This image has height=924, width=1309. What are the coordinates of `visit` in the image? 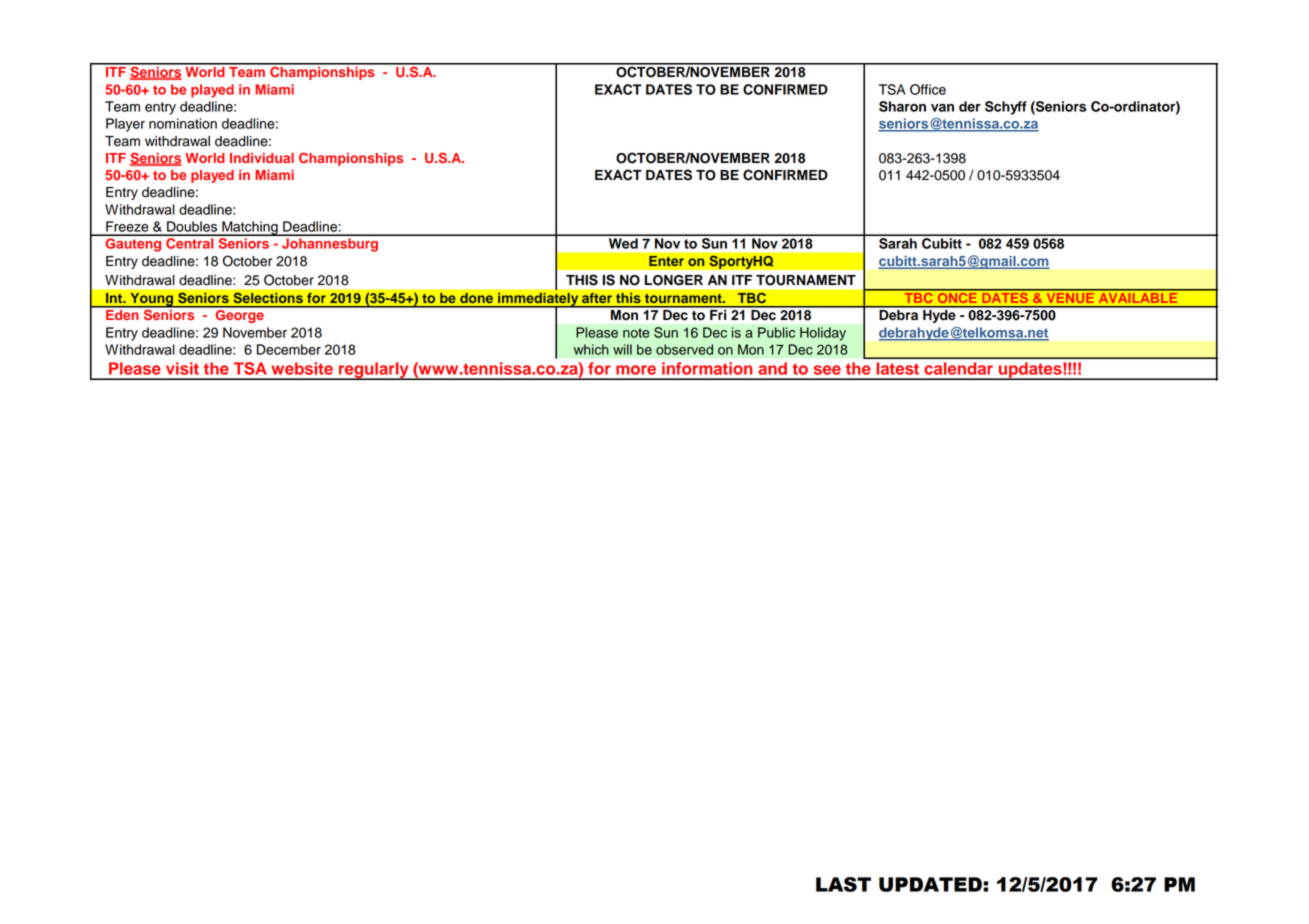 It's located at (182, 368).
